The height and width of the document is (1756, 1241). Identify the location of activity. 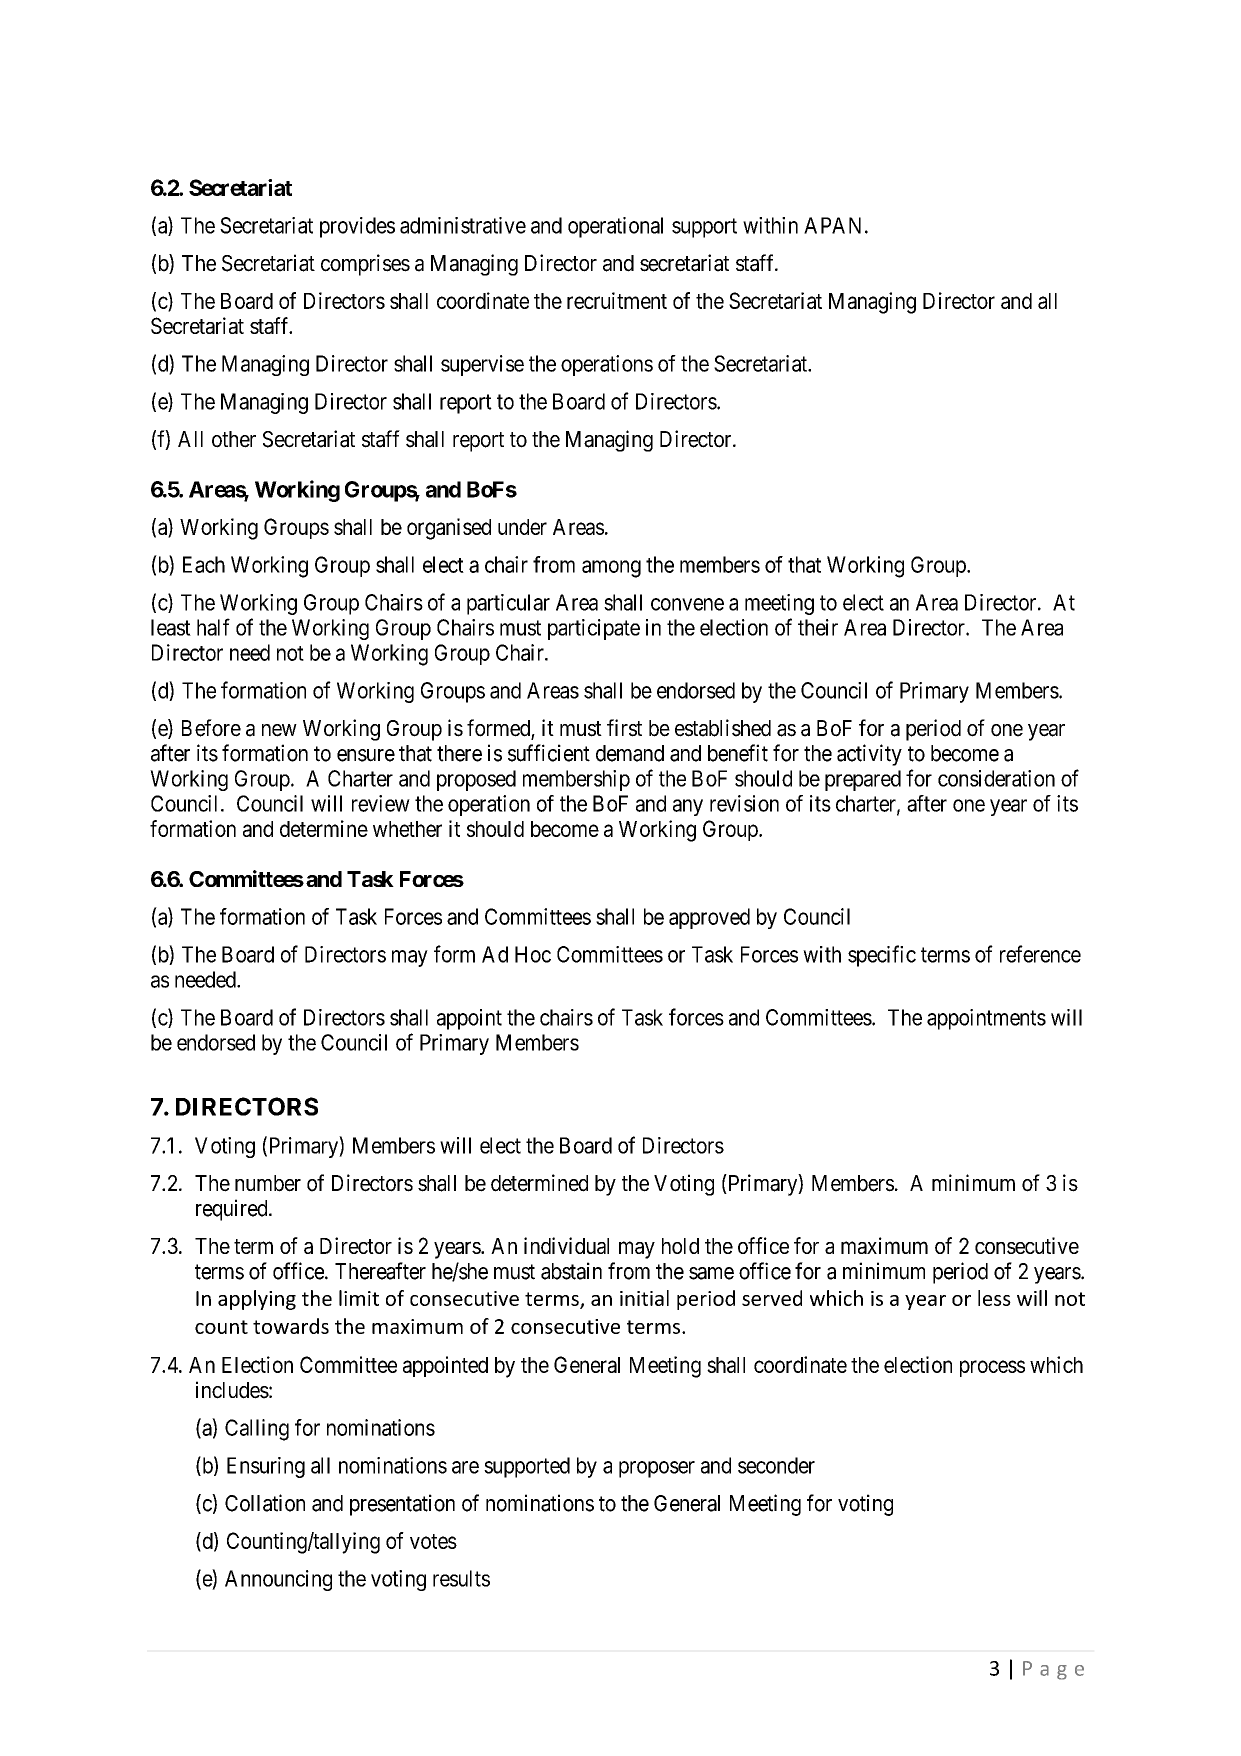
(869, 755).
